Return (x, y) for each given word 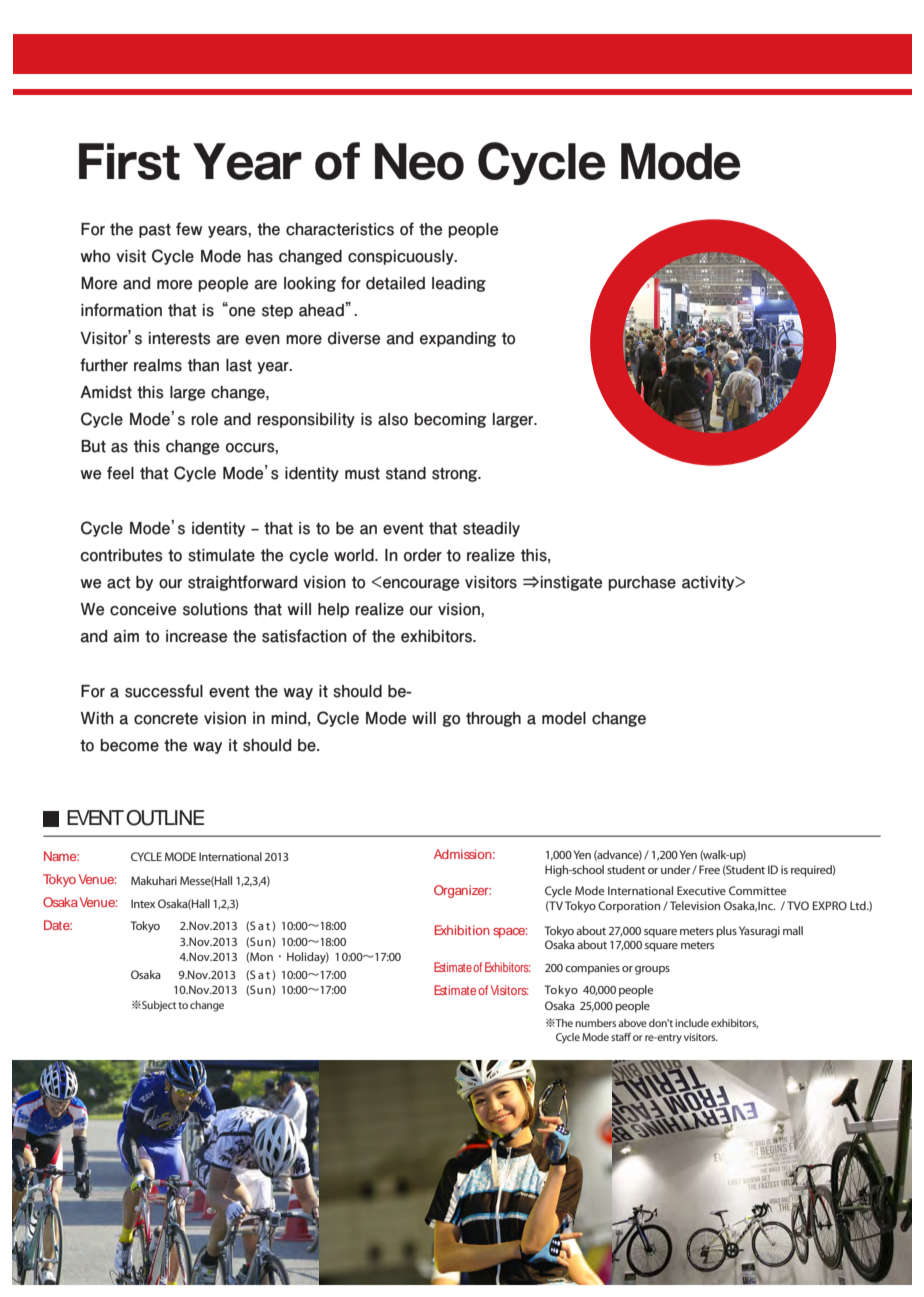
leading (459, 284)
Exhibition (462, 930)
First (129, 161)
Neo (419, 161)
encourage (421, 585)
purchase (642, 583)
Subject (158, 1006)
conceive (143, 609)
